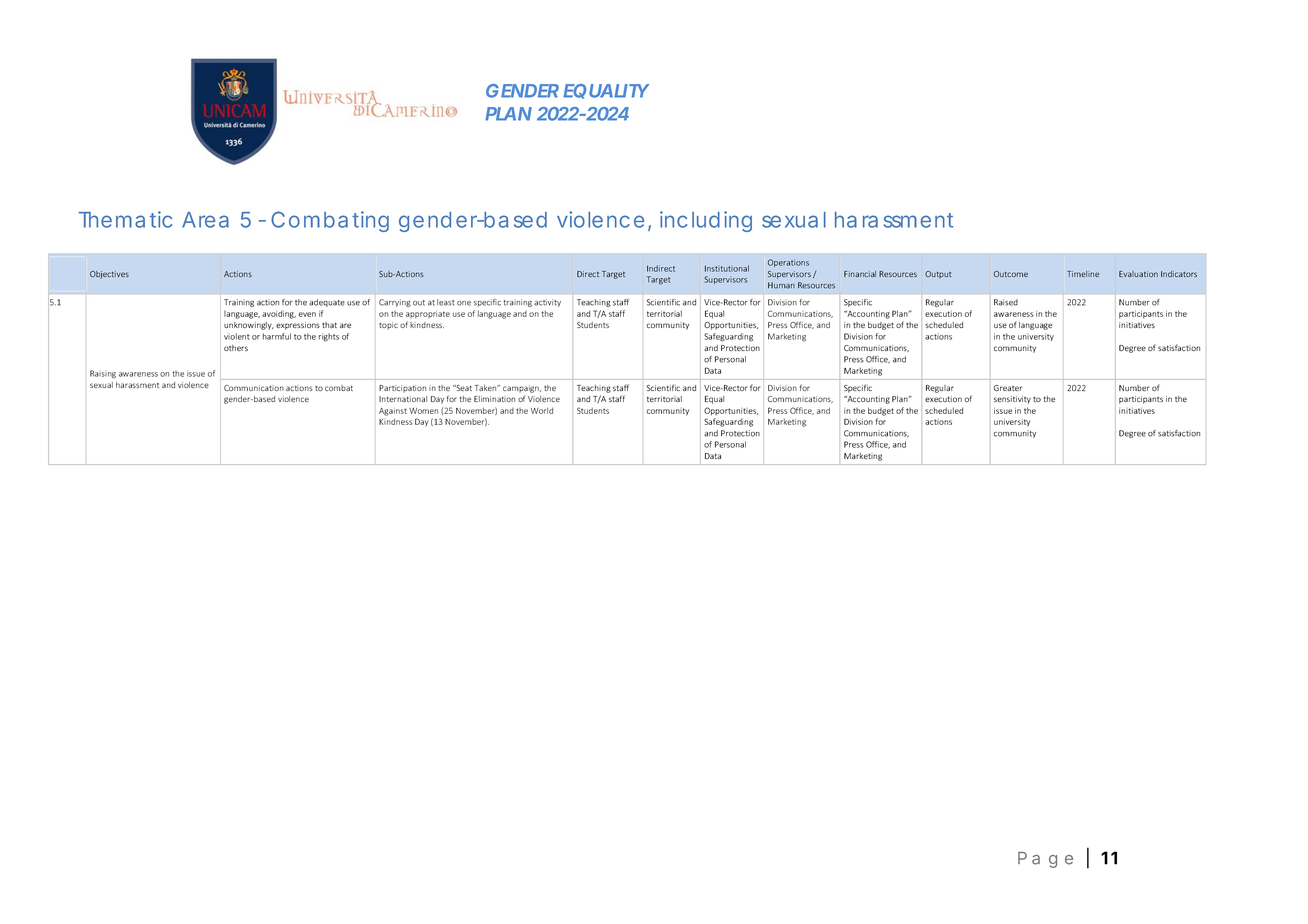  What do you see at coordinates (388, 326) in the screenshot?
I see `topic` at bounding box center [388, 326].
